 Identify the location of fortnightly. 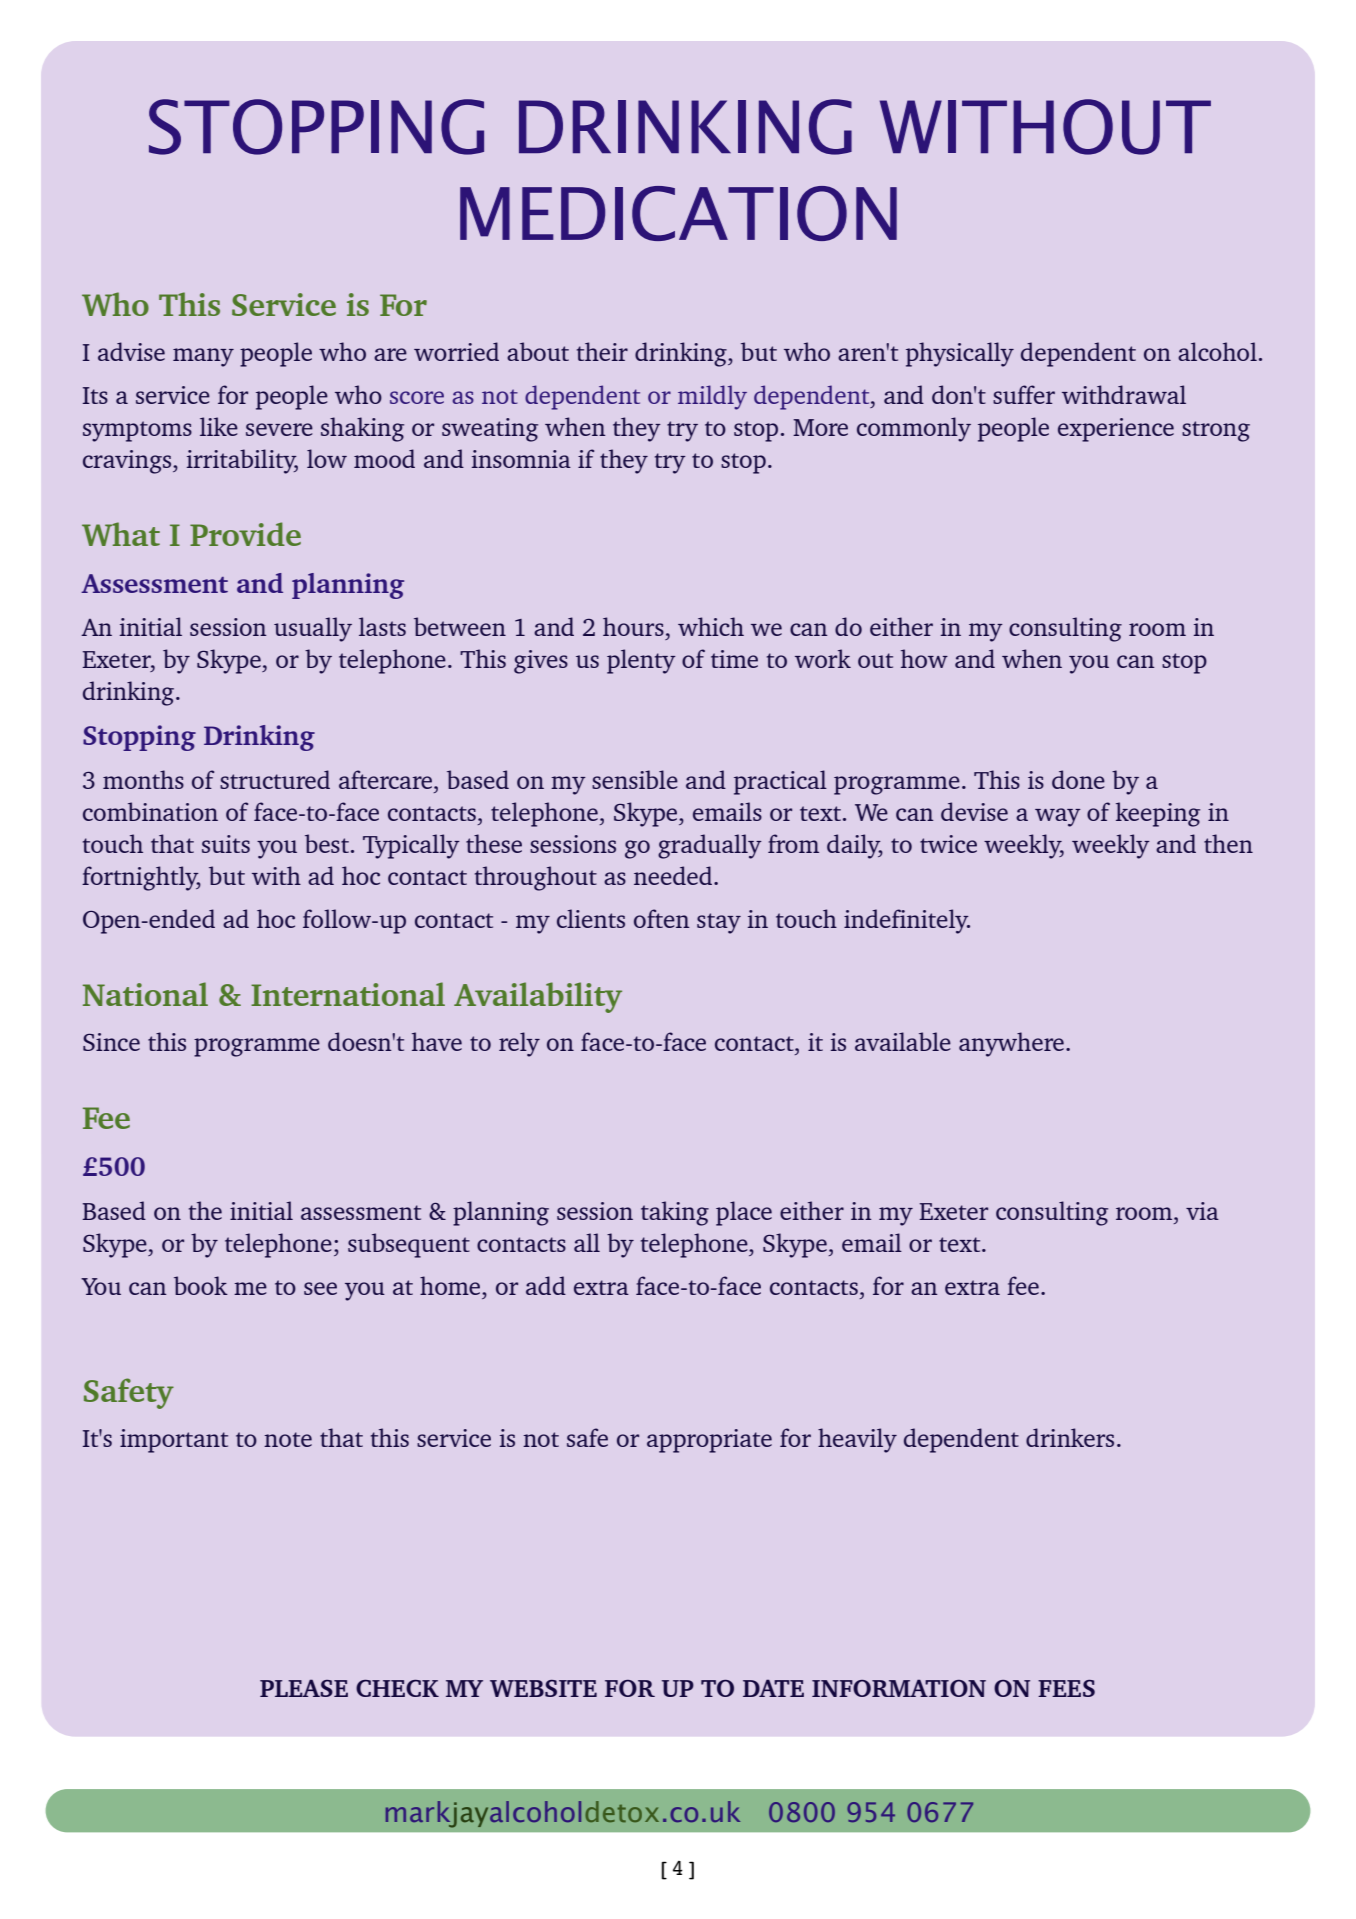
(141, 878).
